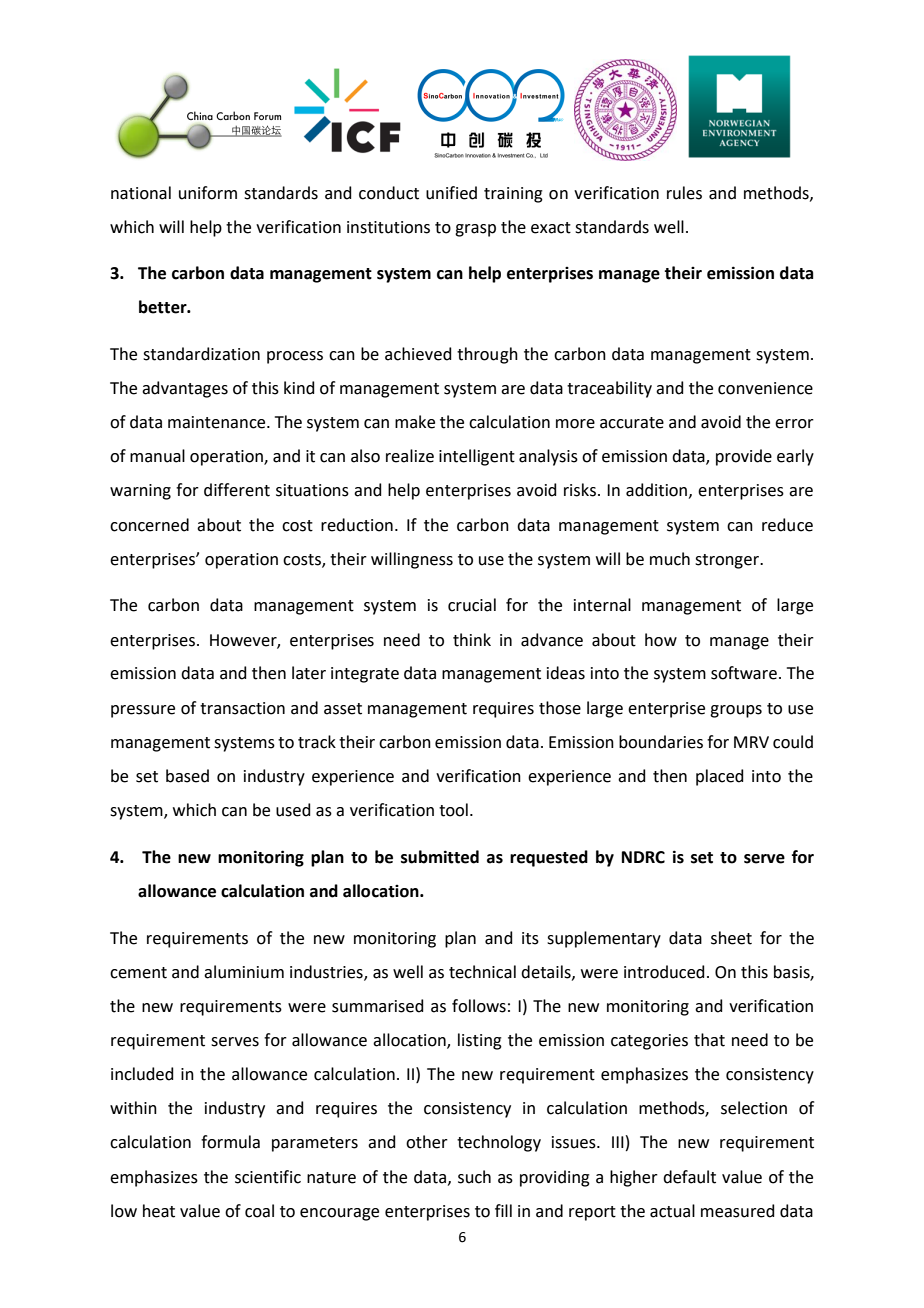  What do you see at coordinates (731, 938) in the screenshot?
I see `sheet` at bounding box center [731, 938].
